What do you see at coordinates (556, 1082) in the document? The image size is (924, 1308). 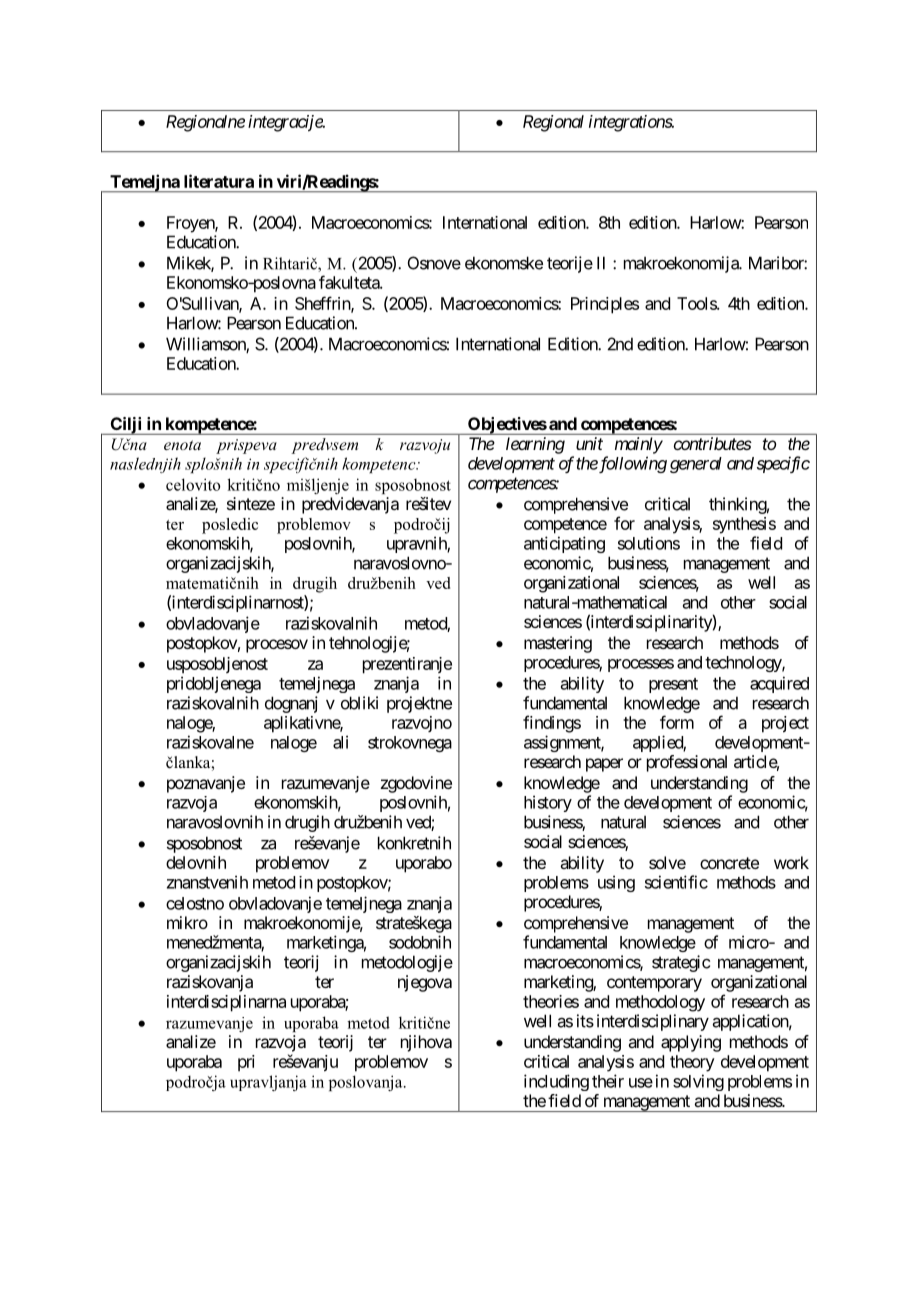 I see `including` at bounding box center [556, 1082].
